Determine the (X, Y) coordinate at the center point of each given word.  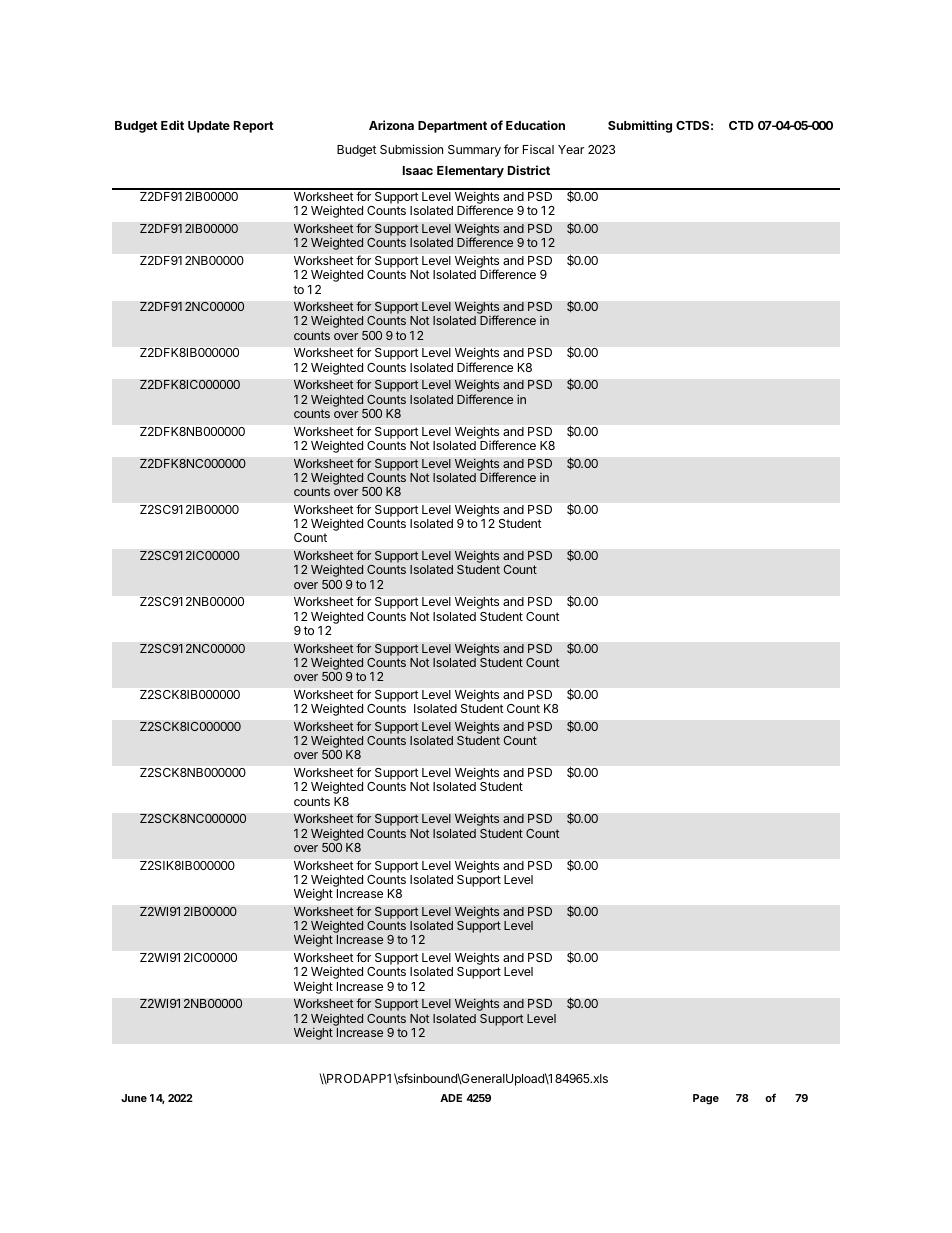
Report (254, 127)
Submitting (640, 126)
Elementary (470, 172)
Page (706, 1099)
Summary (474, 151)
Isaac (418, 170)
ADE (451, 1098)
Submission (411, 149)
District (529, 170)
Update (209, 127)
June (134, 1098)
